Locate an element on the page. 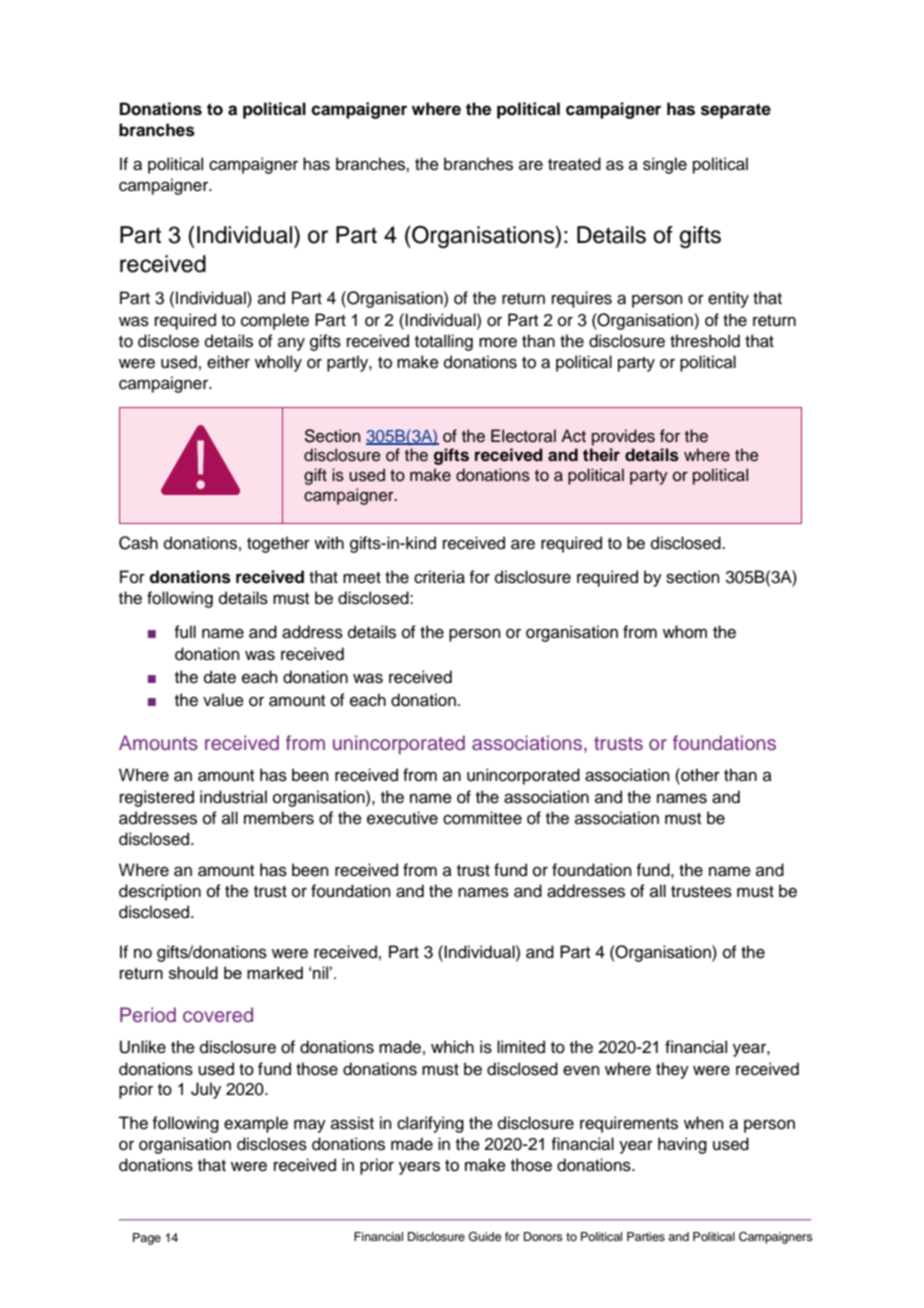 This page has height=1308, width=924. Page is located at coordinates (147, 1239).
